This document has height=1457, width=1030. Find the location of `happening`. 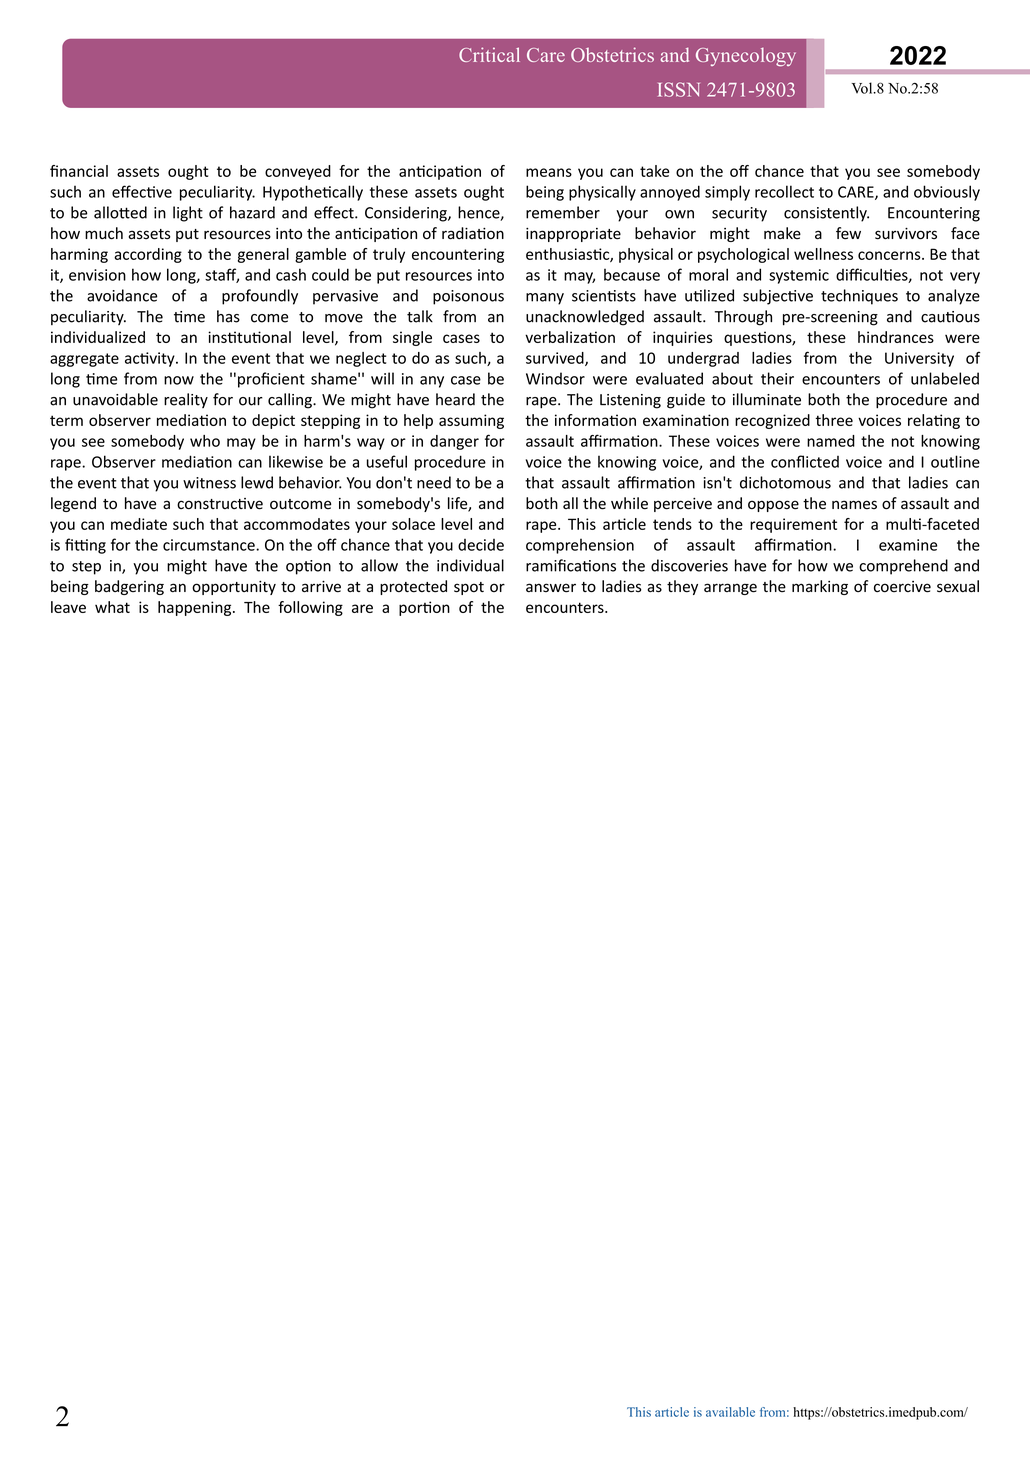

happening is located at coordinates (196, 608).
